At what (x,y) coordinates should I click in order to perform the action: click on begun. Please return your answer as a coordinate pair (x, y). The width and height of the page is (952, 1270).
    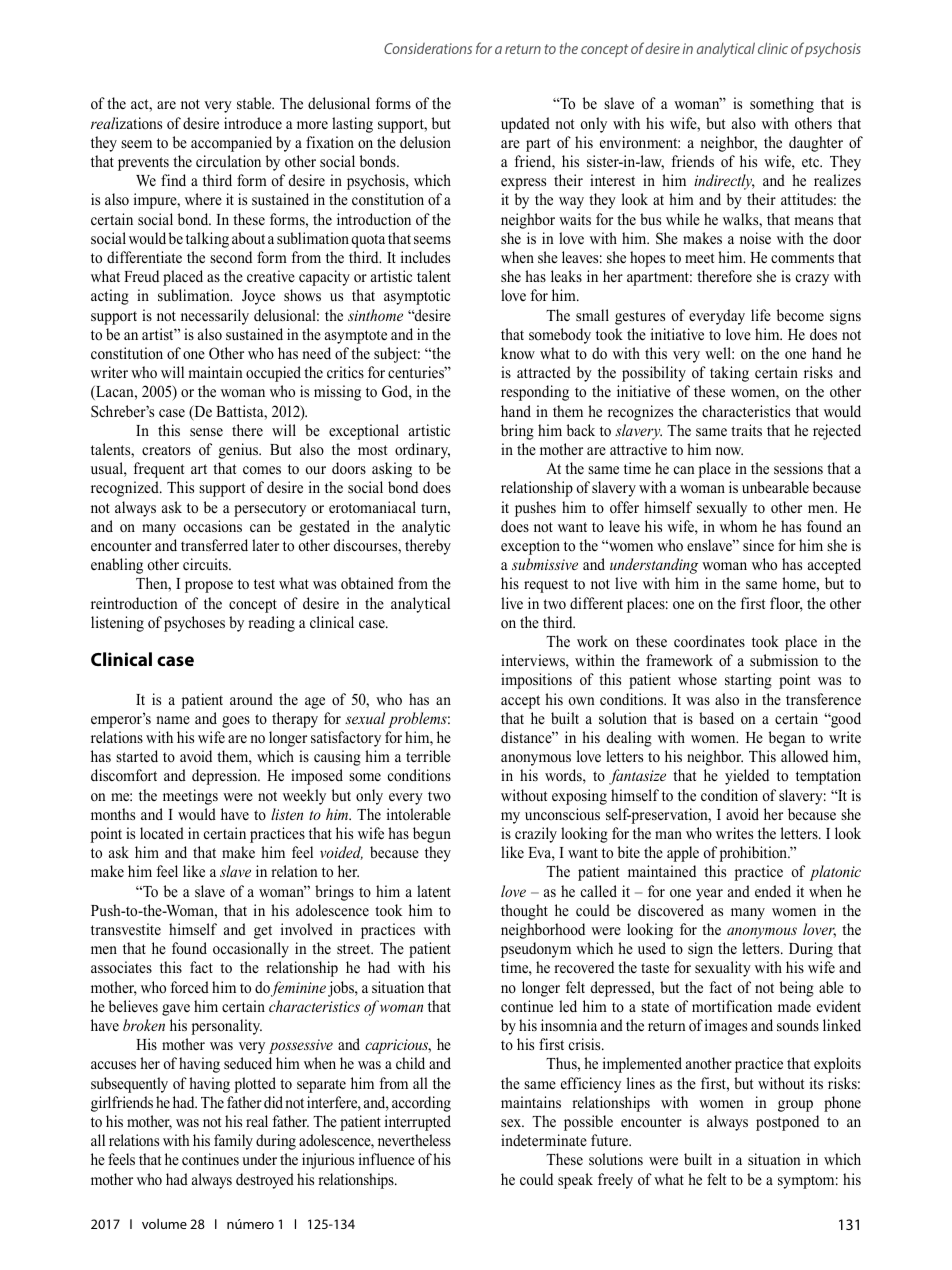
    Looking at the image, I should click on (432, 835).
